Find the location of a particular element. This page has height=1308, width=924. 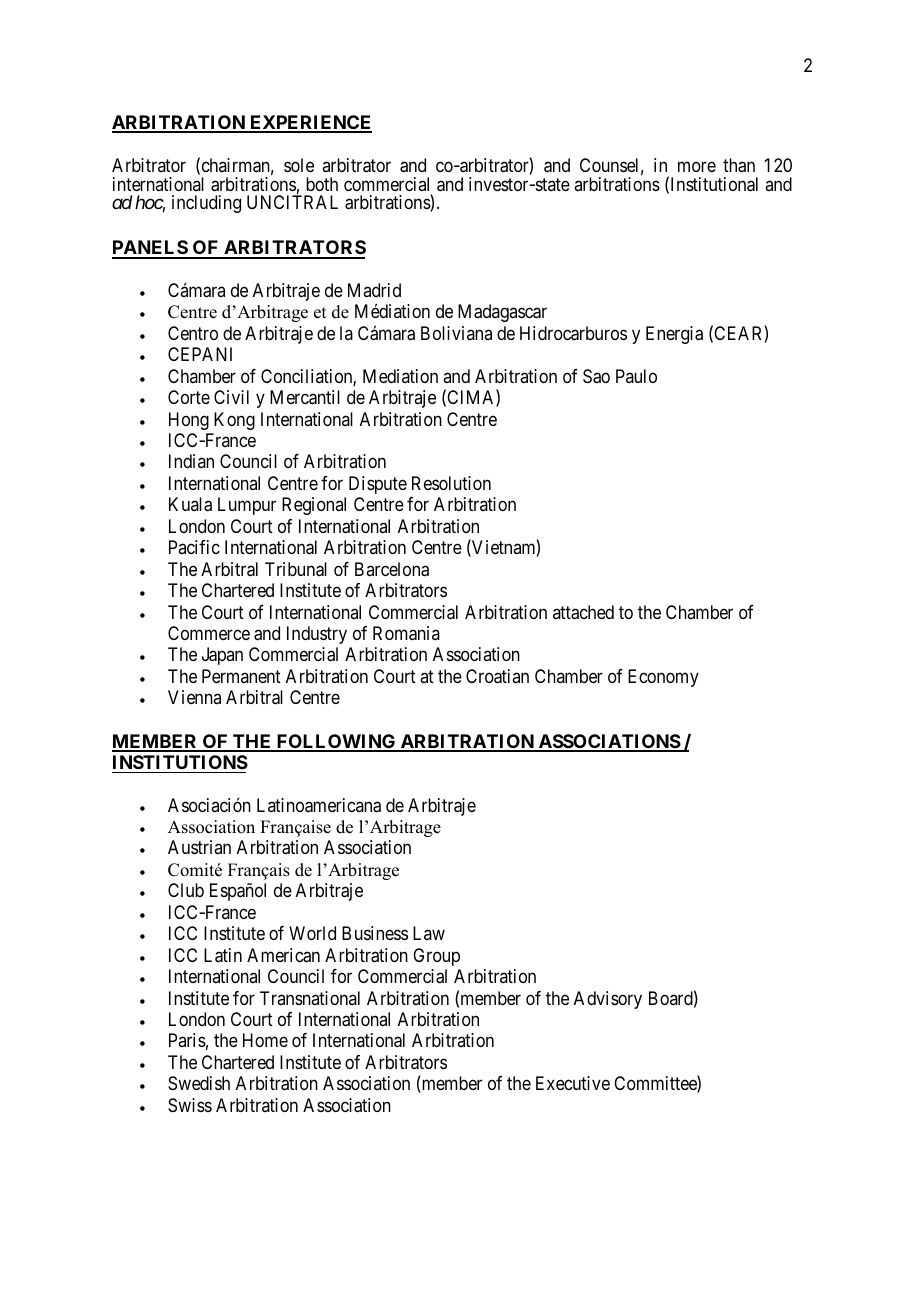

including is located at coordinates (206, 204).
